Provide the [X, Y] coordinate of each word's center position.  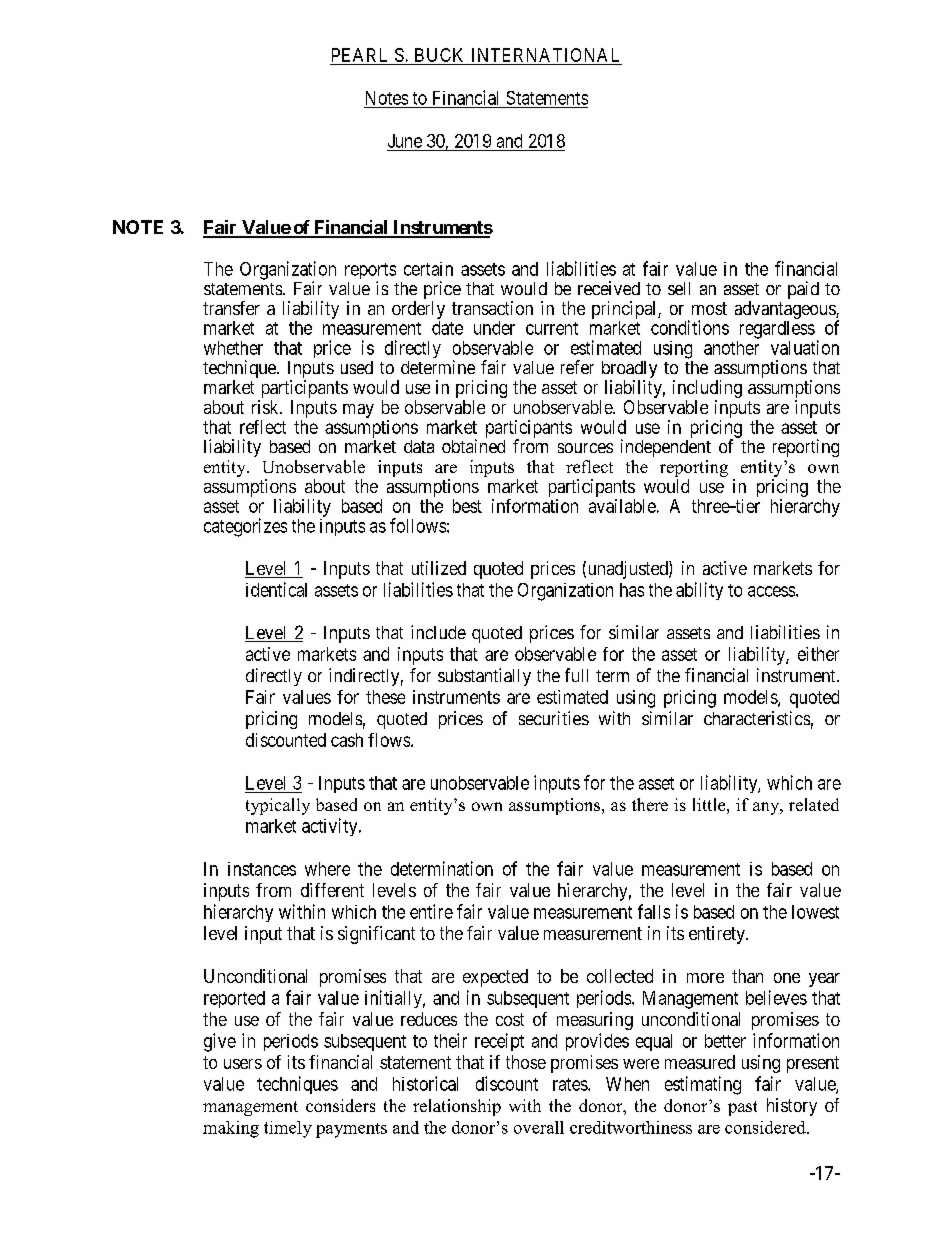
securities [554, 718]
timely [288, 1129]
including [707, 390]
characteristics [757, 718]
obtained [473, 446]
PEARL [359, 55]
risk [266, 407]
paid [803, 290]
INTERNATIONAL [545, 55]
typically [278, 806]
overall [539, 1127]
